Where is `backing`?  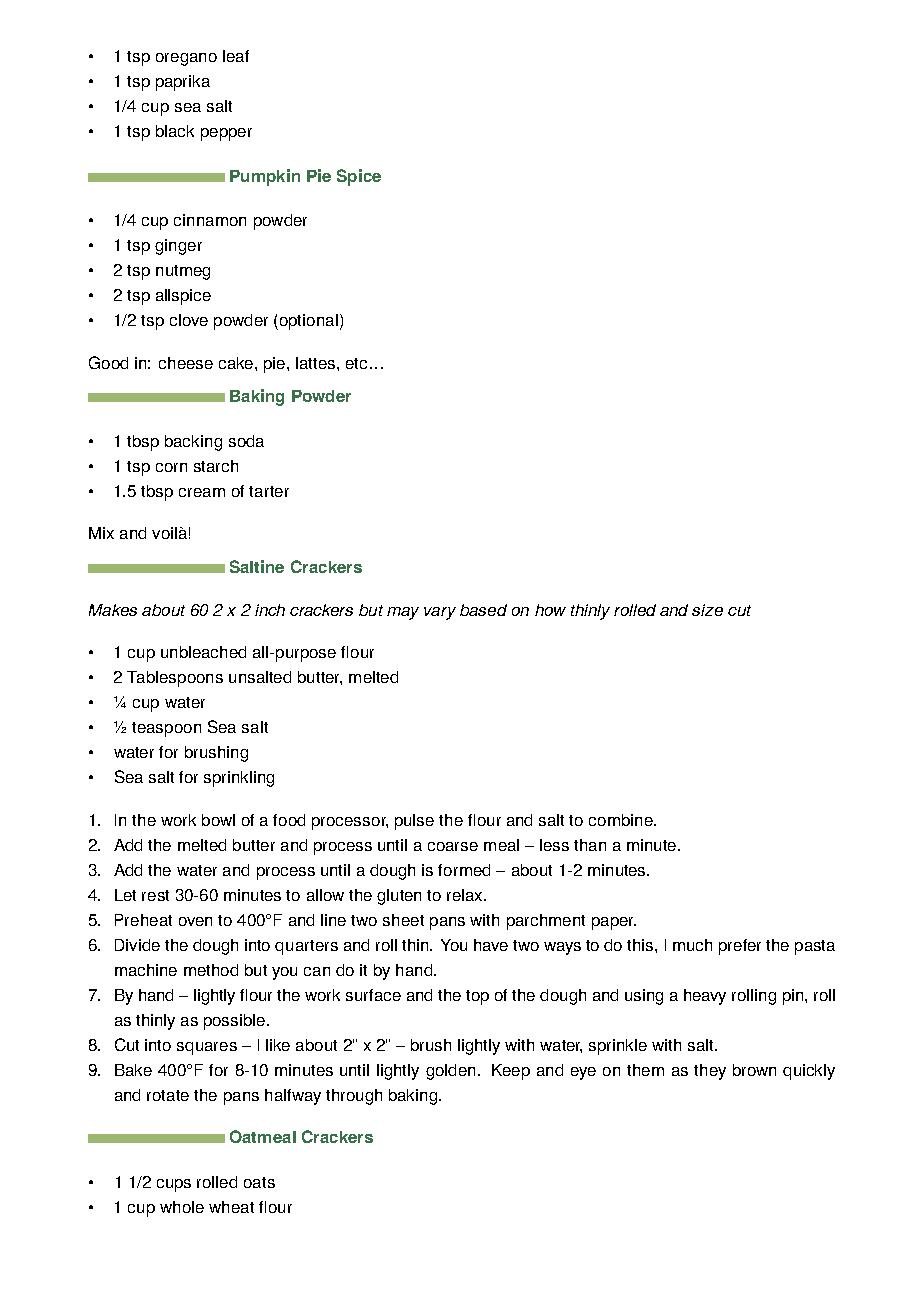 backing is located at coordinates (193, 443).
